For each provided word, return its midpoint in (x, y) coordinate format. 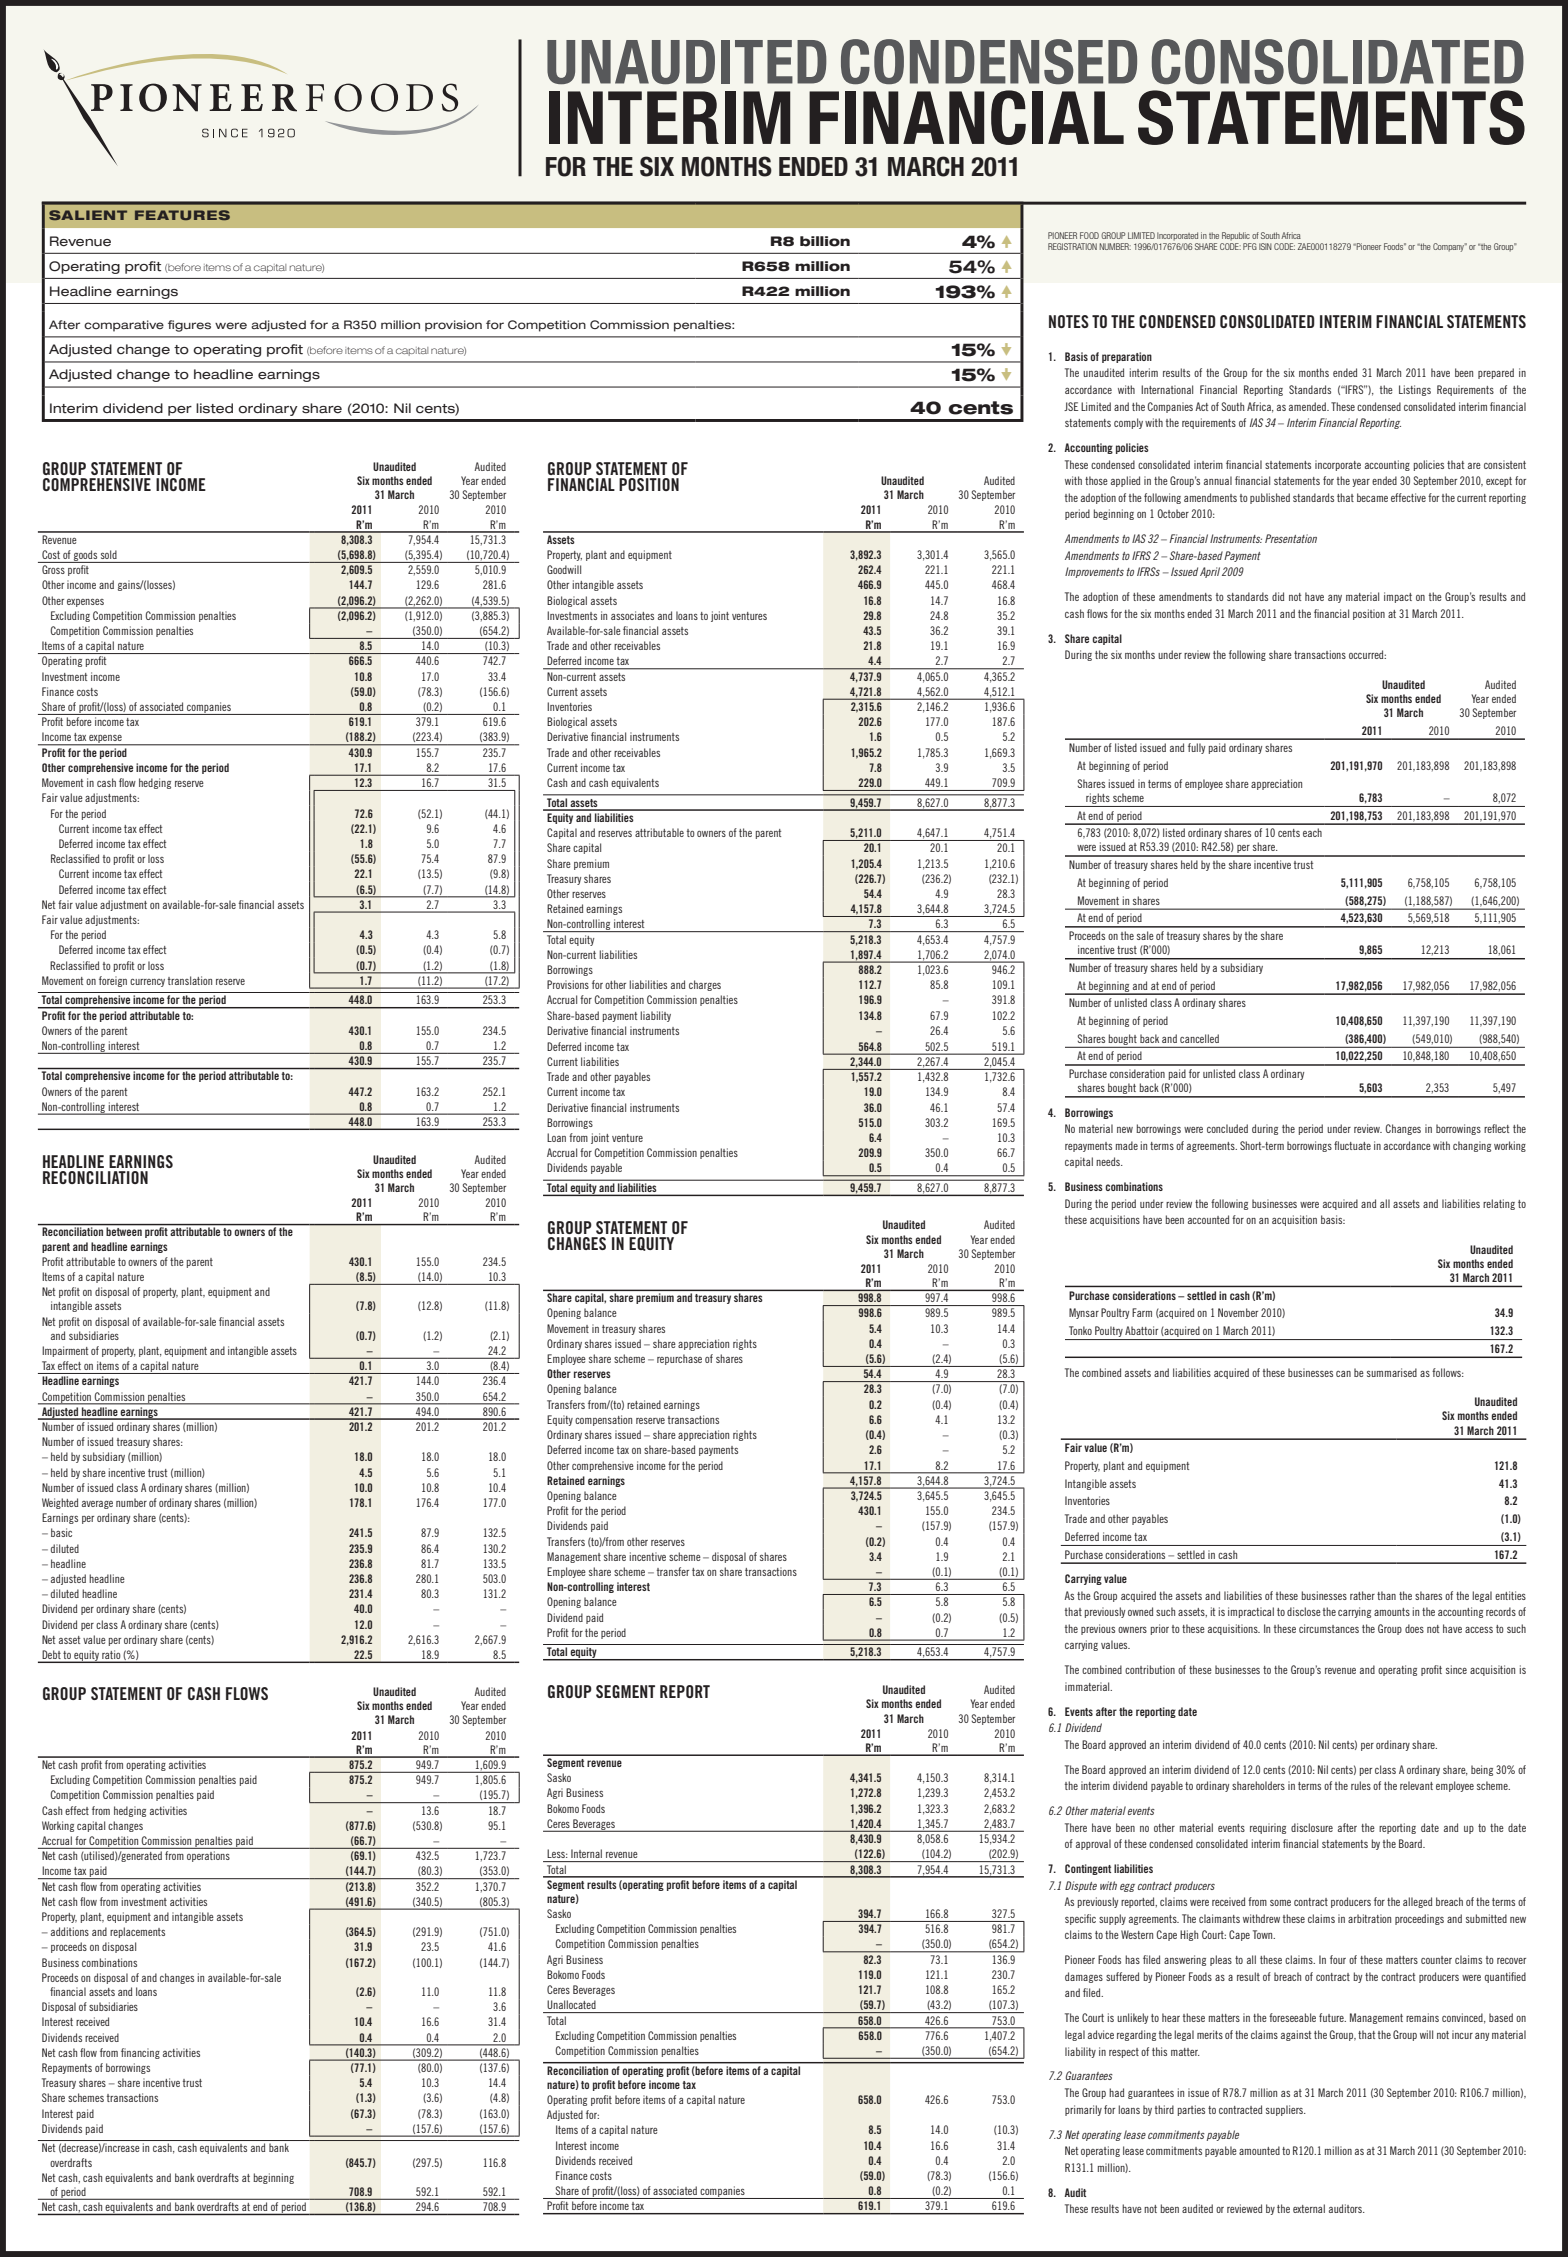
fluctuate (1352, 1145)
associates (632, 615)
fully (1196, 748)
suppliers (1286, 2110)
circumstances (1329, 1628)
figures (189, 326)
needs (1109, 1161)
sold (109, 554)
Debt (51, 1656)
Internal (586, 1853)
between (124, 1231)
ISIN (1265, 246)
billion (825, 241)
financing (140, 2053)
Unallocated (571, 2004)
